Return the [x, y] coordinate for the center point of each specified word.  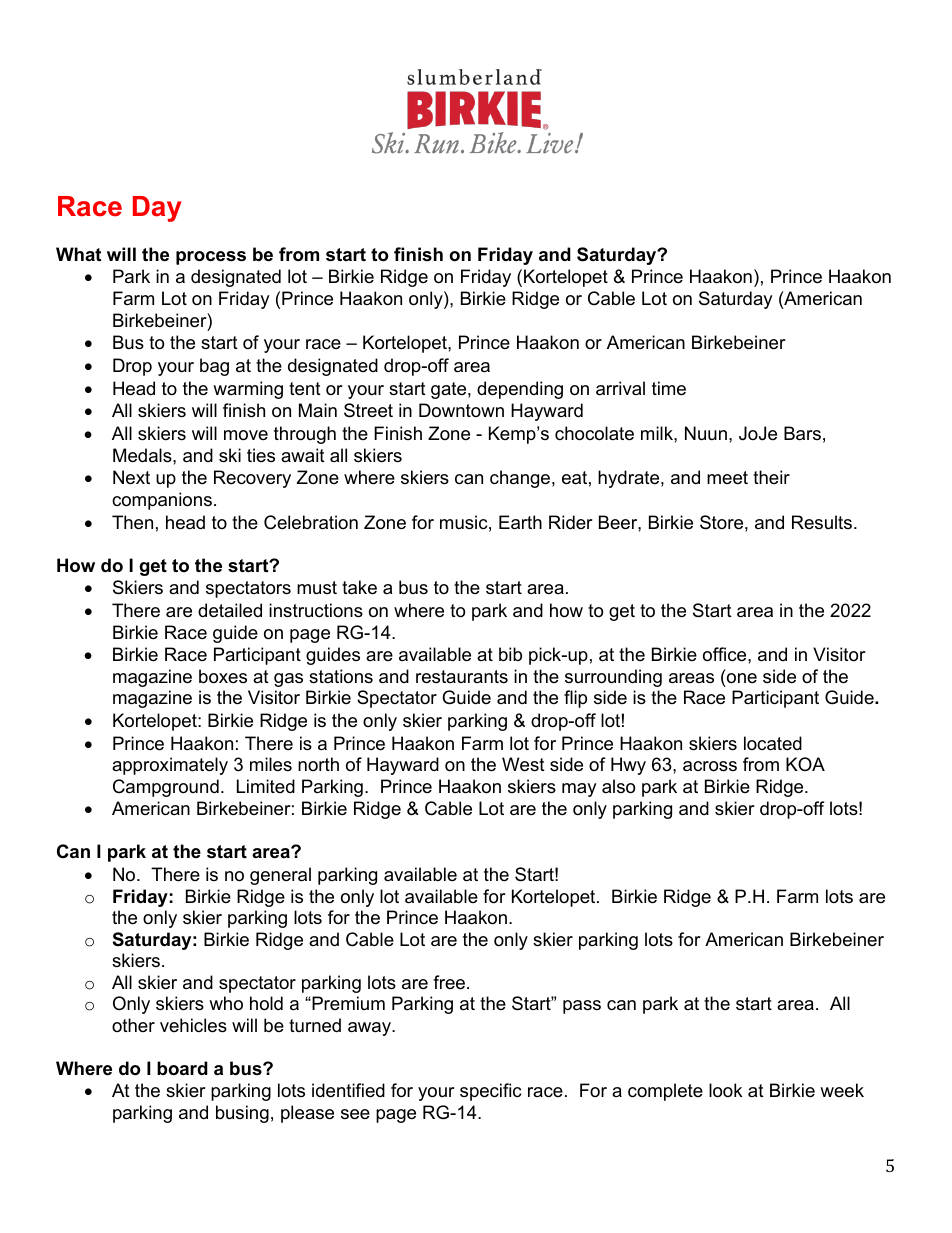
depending [520, 390]
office [726, 654]
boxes [223, 676]
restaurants [462, 677]
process [211, 258]
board [182, 1068]
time [669, 388]
